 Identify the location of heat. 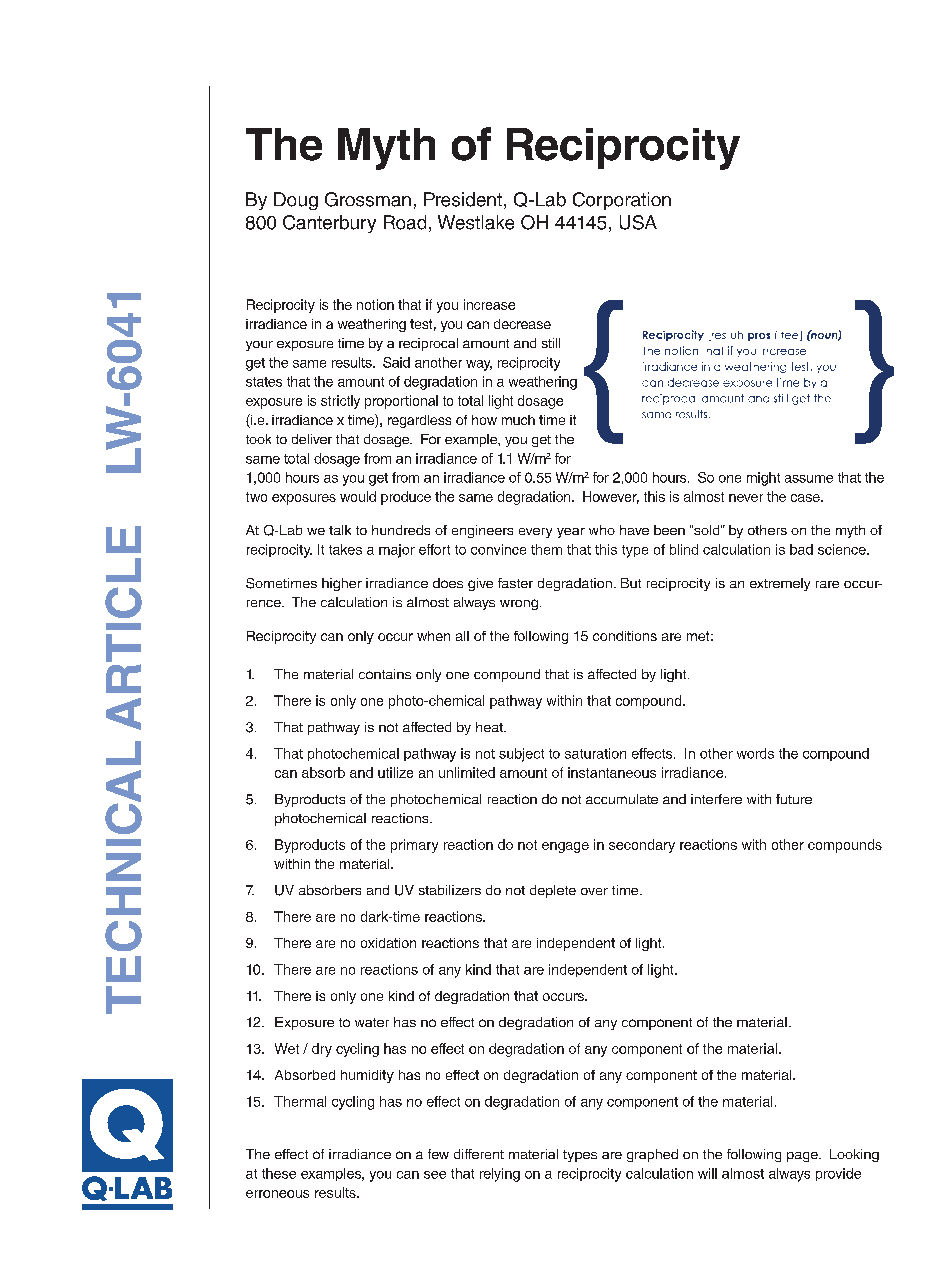
(490, 727).
